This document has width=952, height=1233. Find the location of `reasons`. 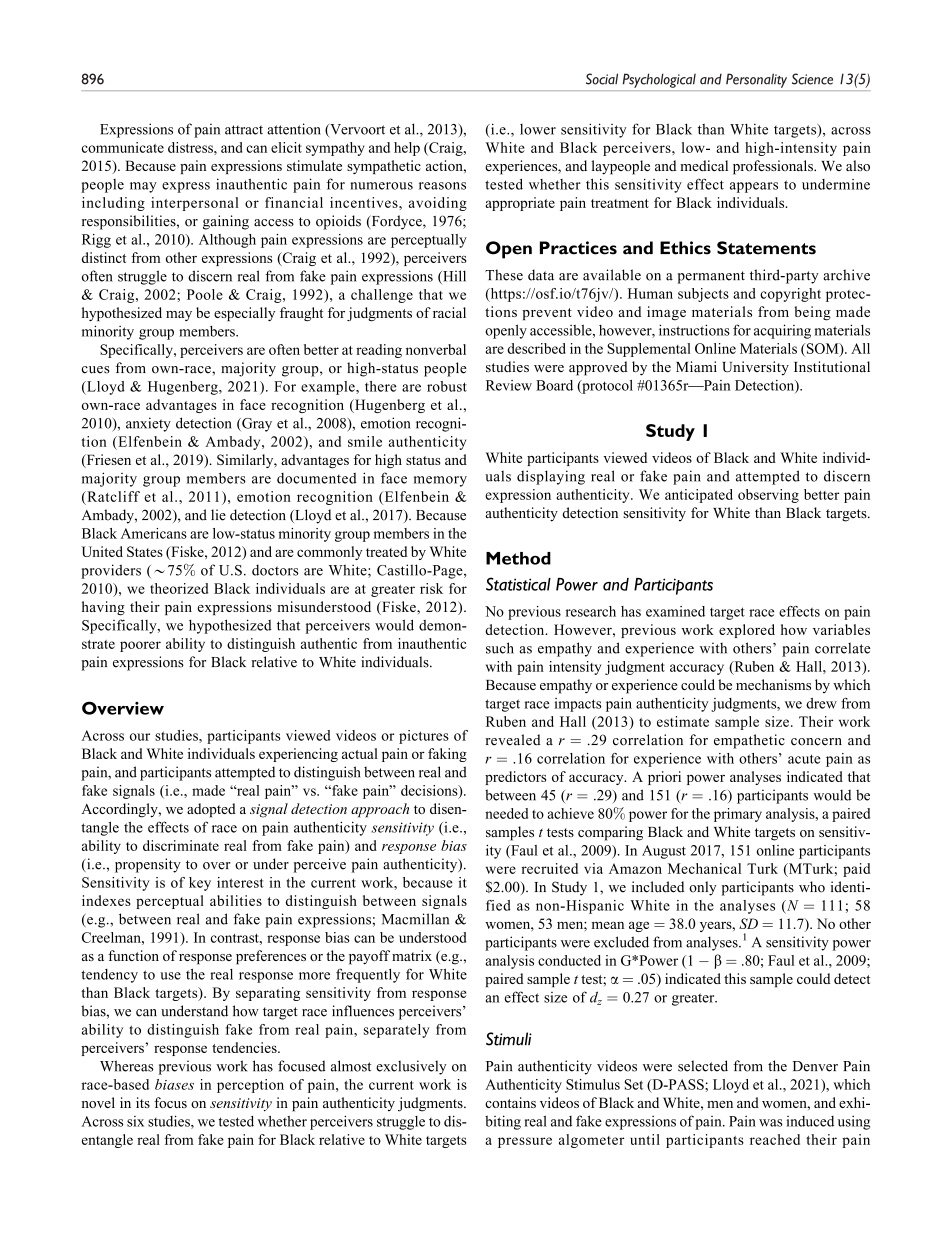

reasons is located at coordinates (442, 186).
